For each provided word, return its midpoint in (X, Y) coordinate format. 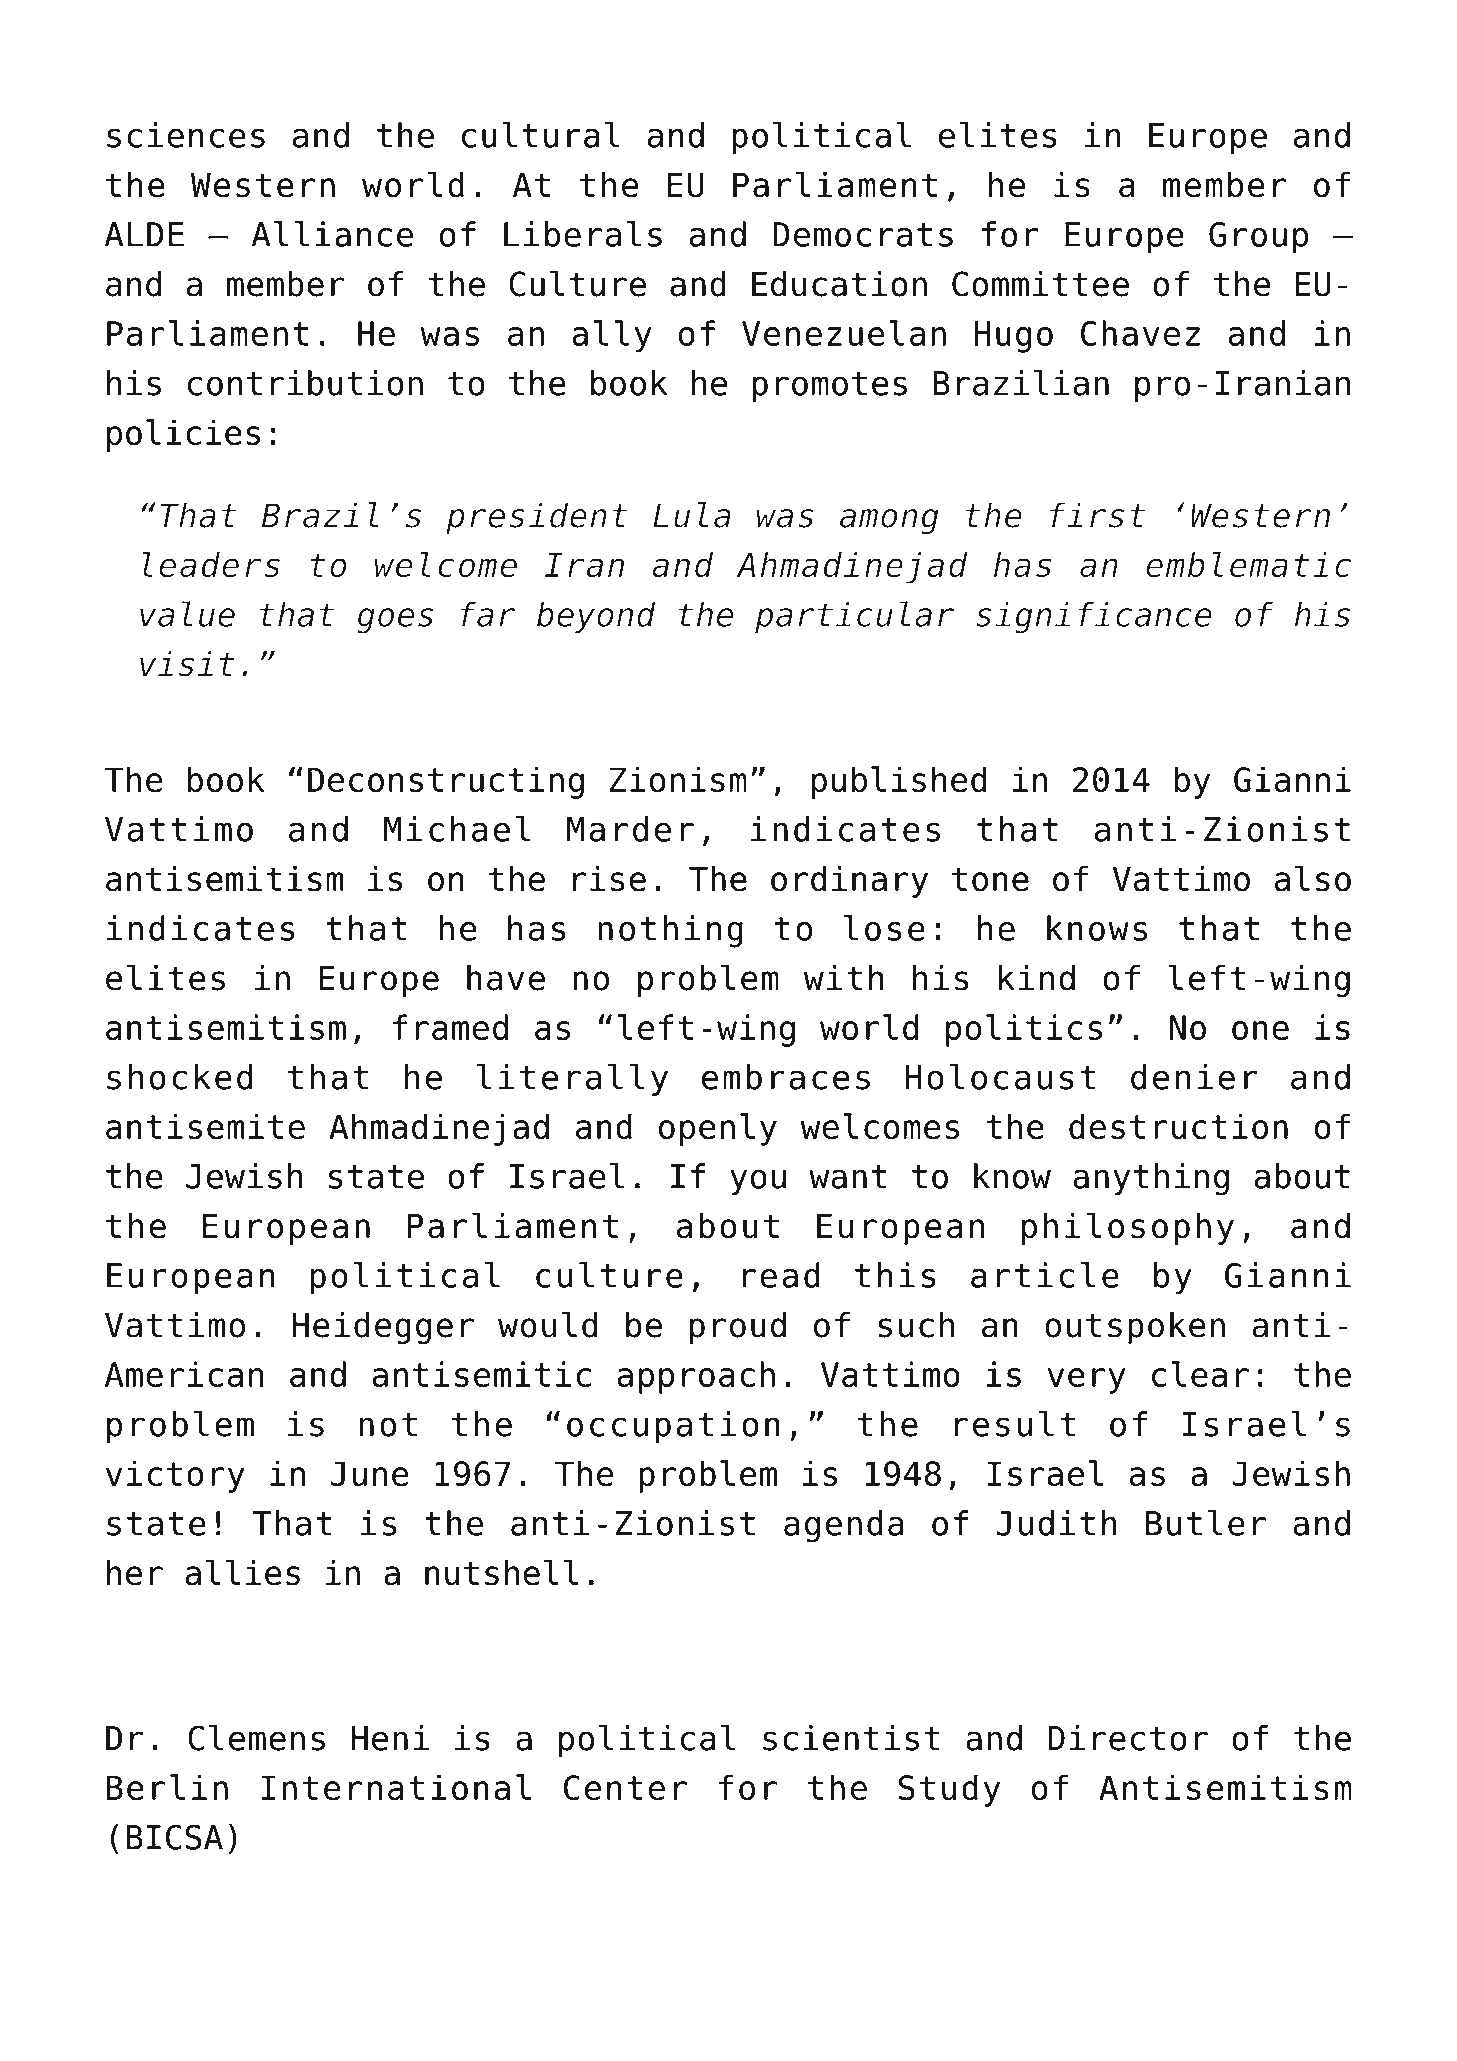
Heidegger (383, 1328)
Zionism (678, 779)
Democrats (863, 234)
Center (625, 1788)
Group (1258, 238)
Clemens (256, 1737)
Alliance (332, 234)
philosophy (1128, 1228)
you (758, 1182)
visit (187, 664)
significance (1094, 617)
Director (1128, 1738)
